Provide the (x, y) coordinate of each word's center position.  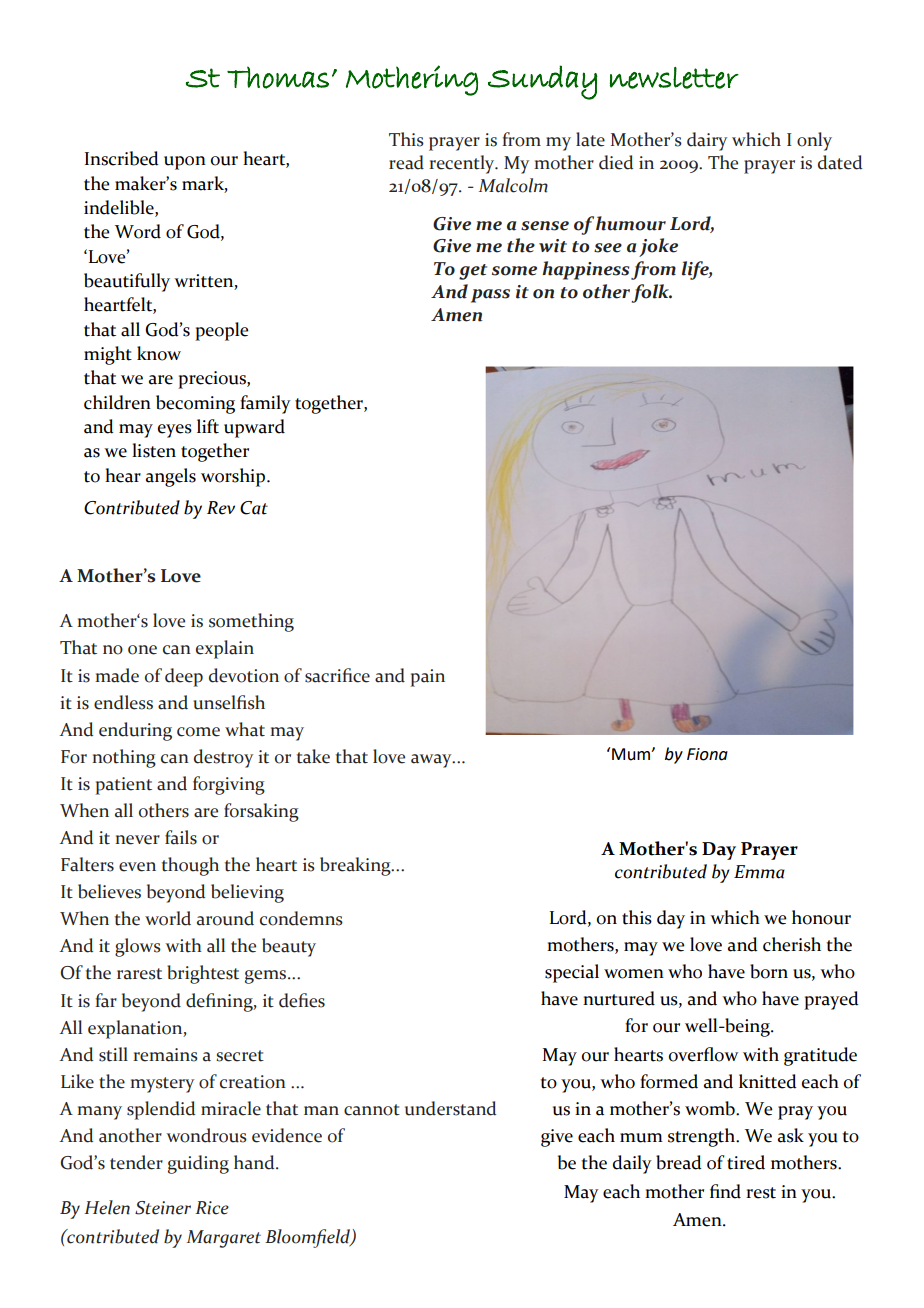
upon (185, 163)
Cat (254, 508)
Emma (759, 872)
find (725, 1191)
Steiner (163, 1208)
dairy (707, 141)
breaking (356, 866)
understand (450, 1108)
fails (181, 837)
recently (463, 164)
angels (171, 477)
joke (658, 247)
